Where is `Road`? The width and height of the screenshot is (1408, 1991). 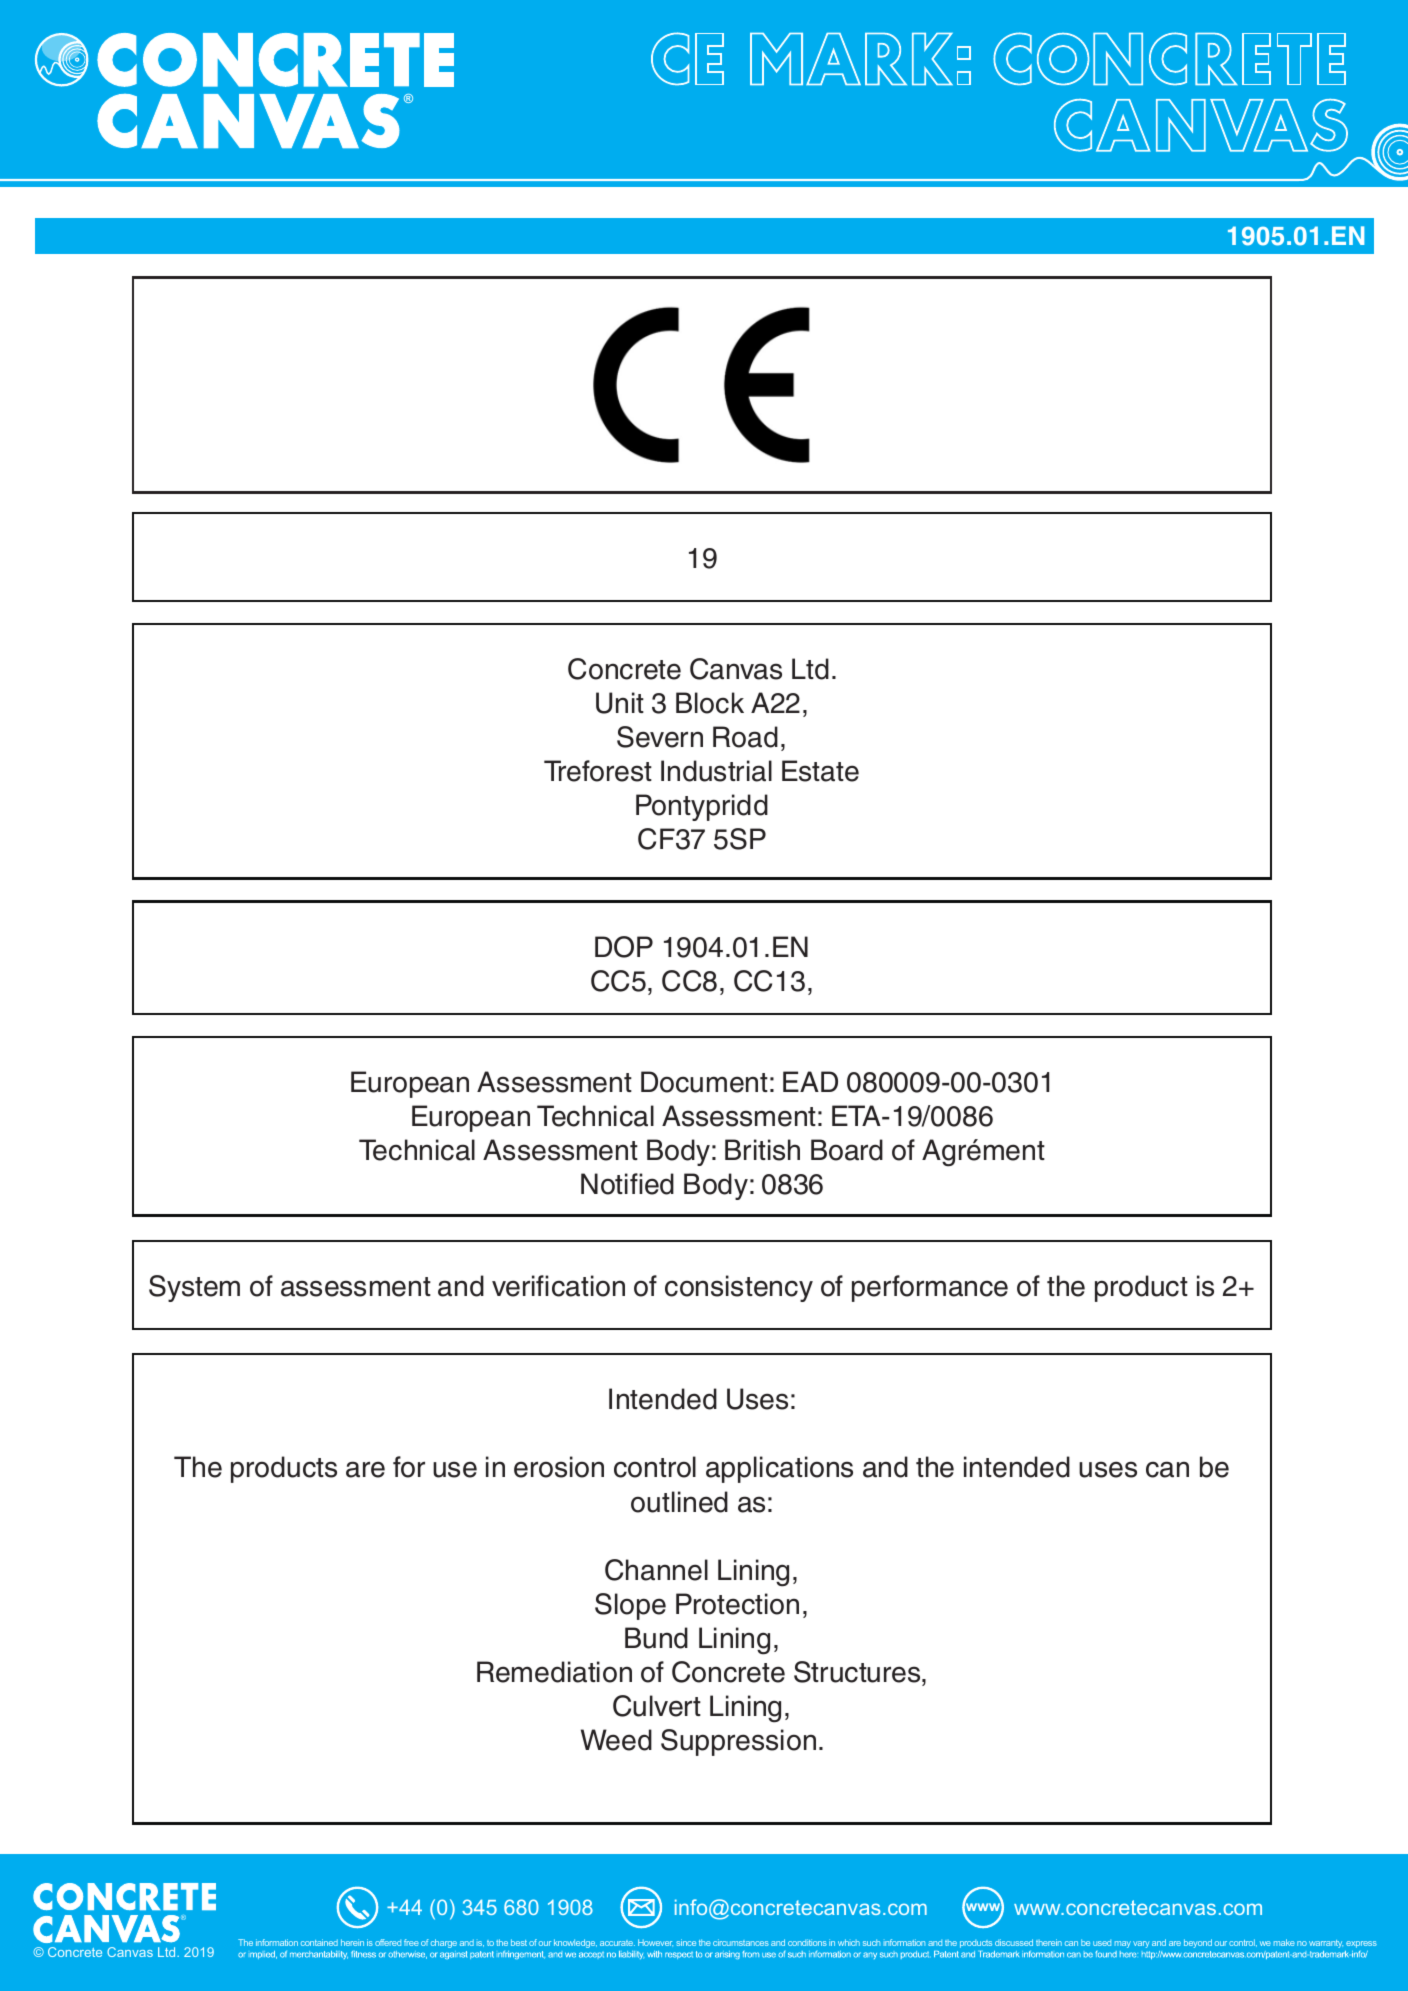
Road is located at coordinates (745, 737).
